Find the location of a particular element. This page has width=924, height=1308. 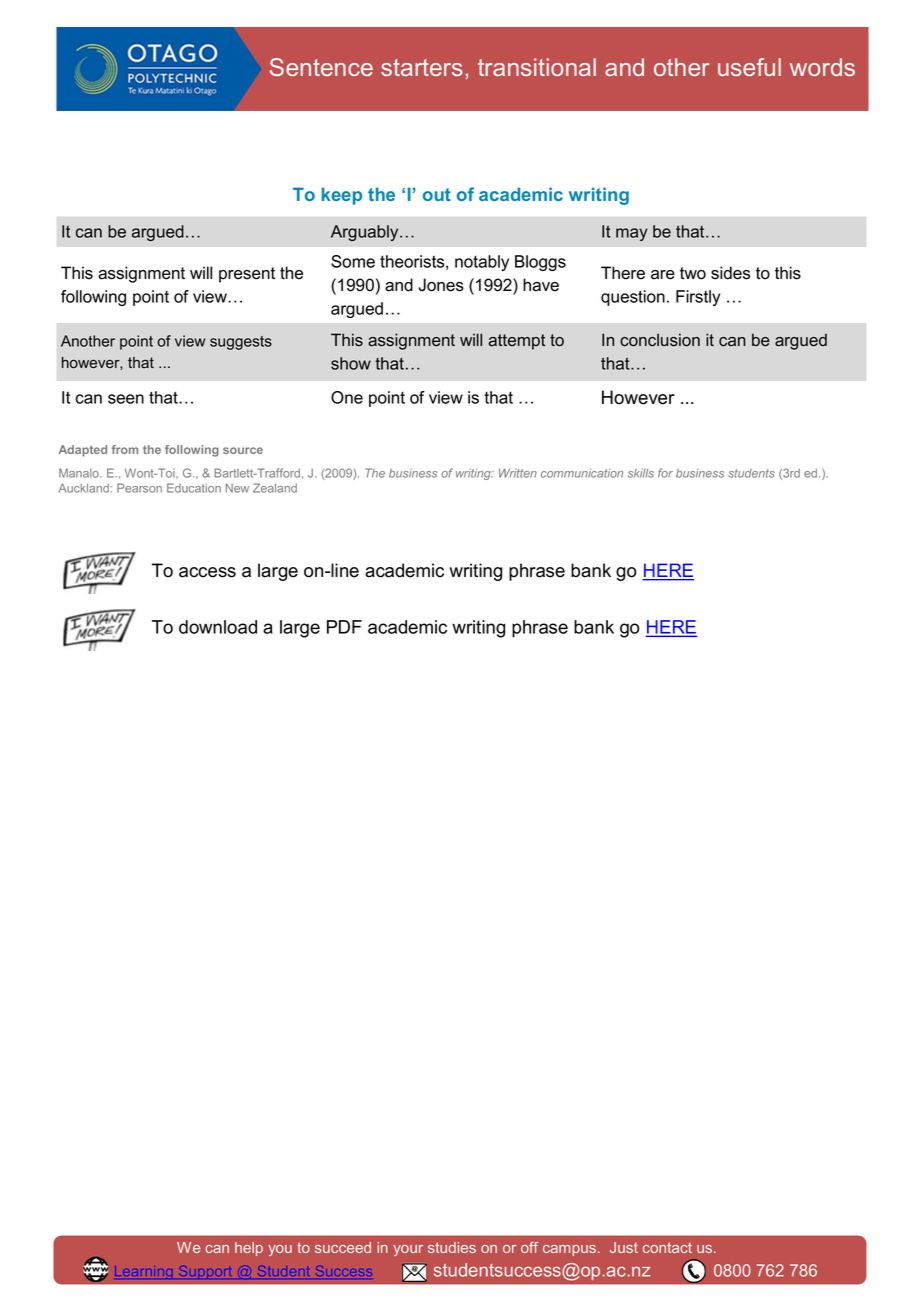

Sentence is located at coordinates (321, 67).
